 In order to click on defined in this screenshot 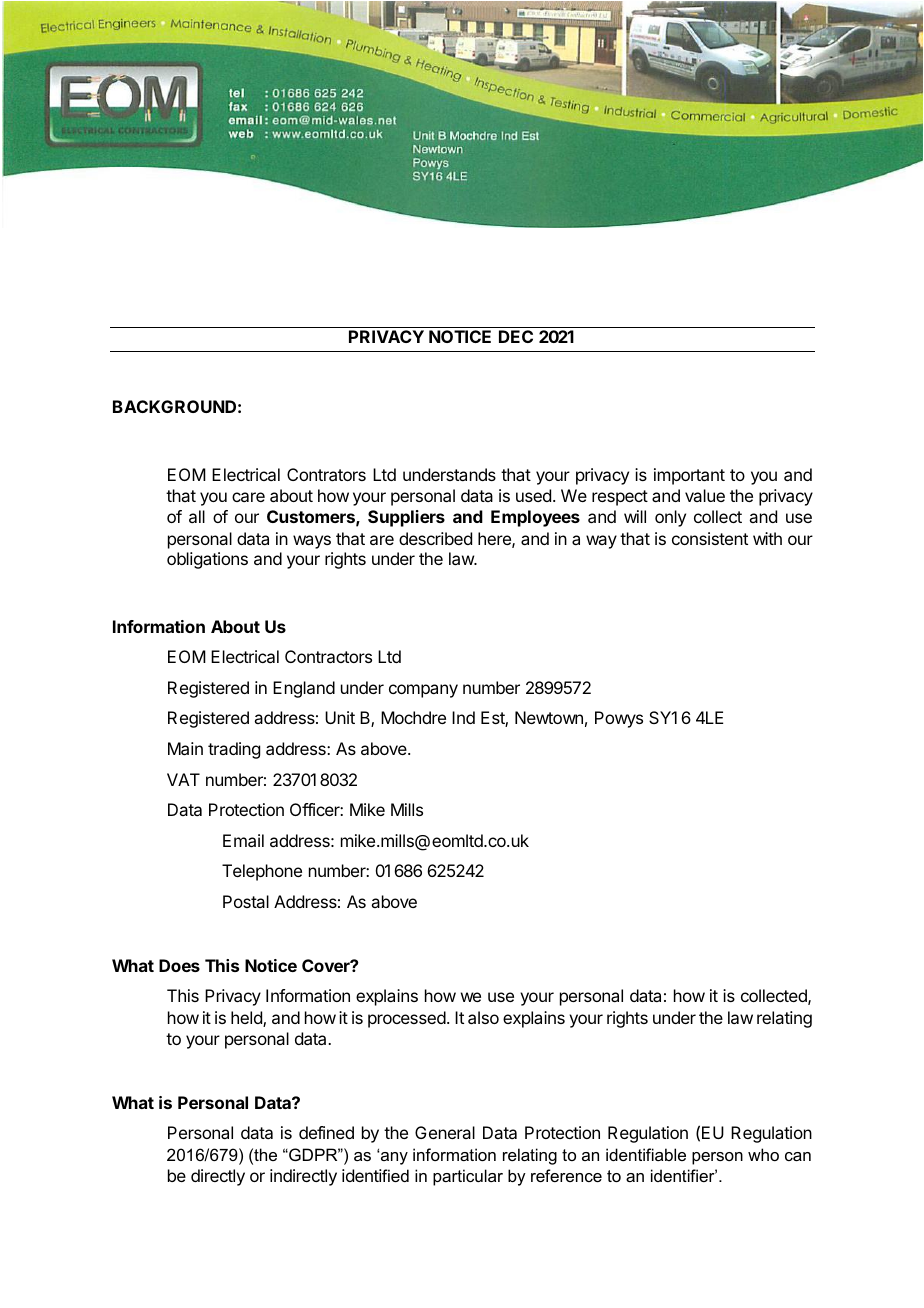, I will do `click(326, 1132)`.
